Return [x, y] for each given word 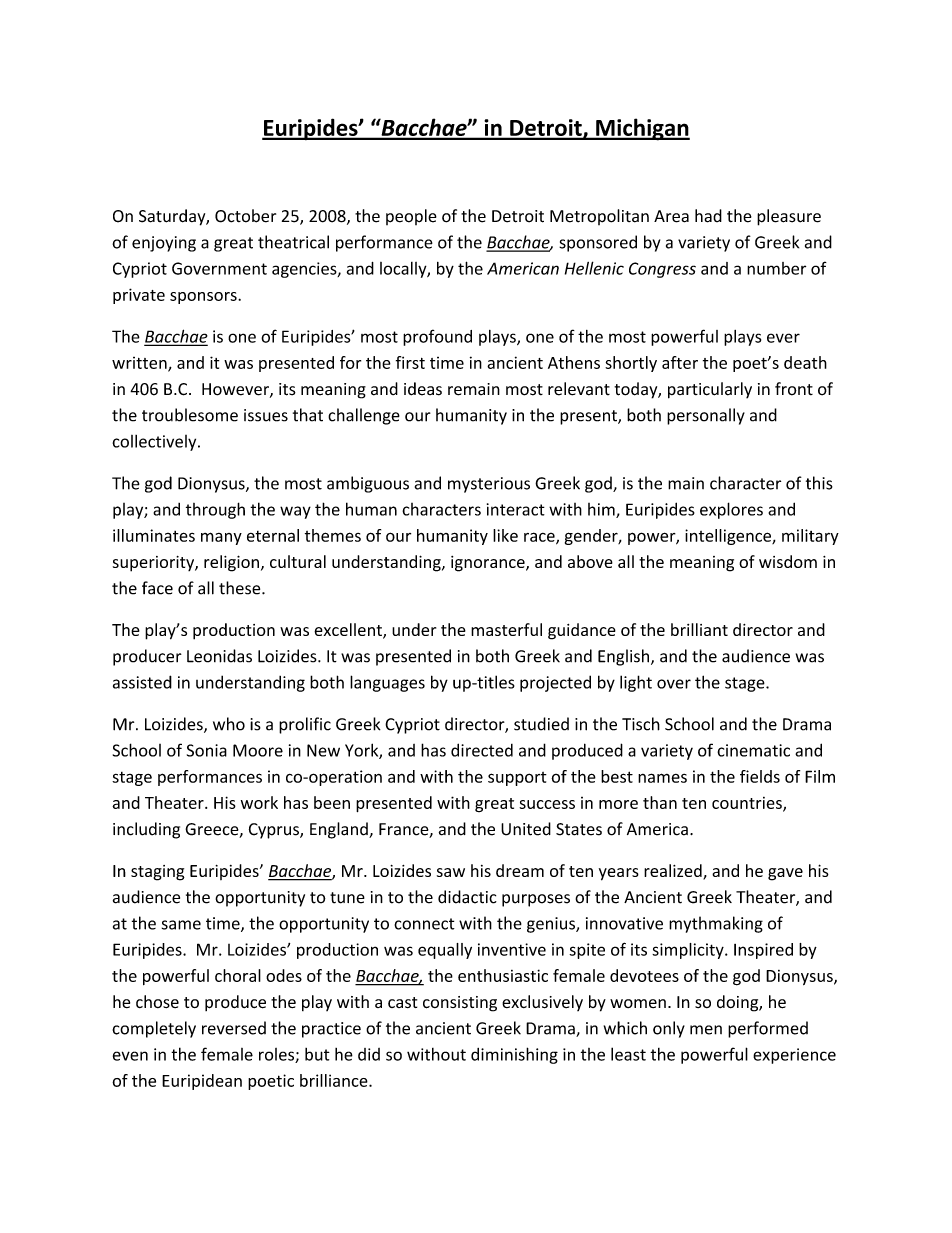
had [708, 216]
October [245, 216]
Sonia [207, 750]
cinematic [753, 750]
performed [768, 1029]
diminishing [514, 1055]
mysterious [489, 485]
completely [154, 1029]
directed [482, 750]
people [411, 217]
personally [706, 416]
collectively [155, 443]
